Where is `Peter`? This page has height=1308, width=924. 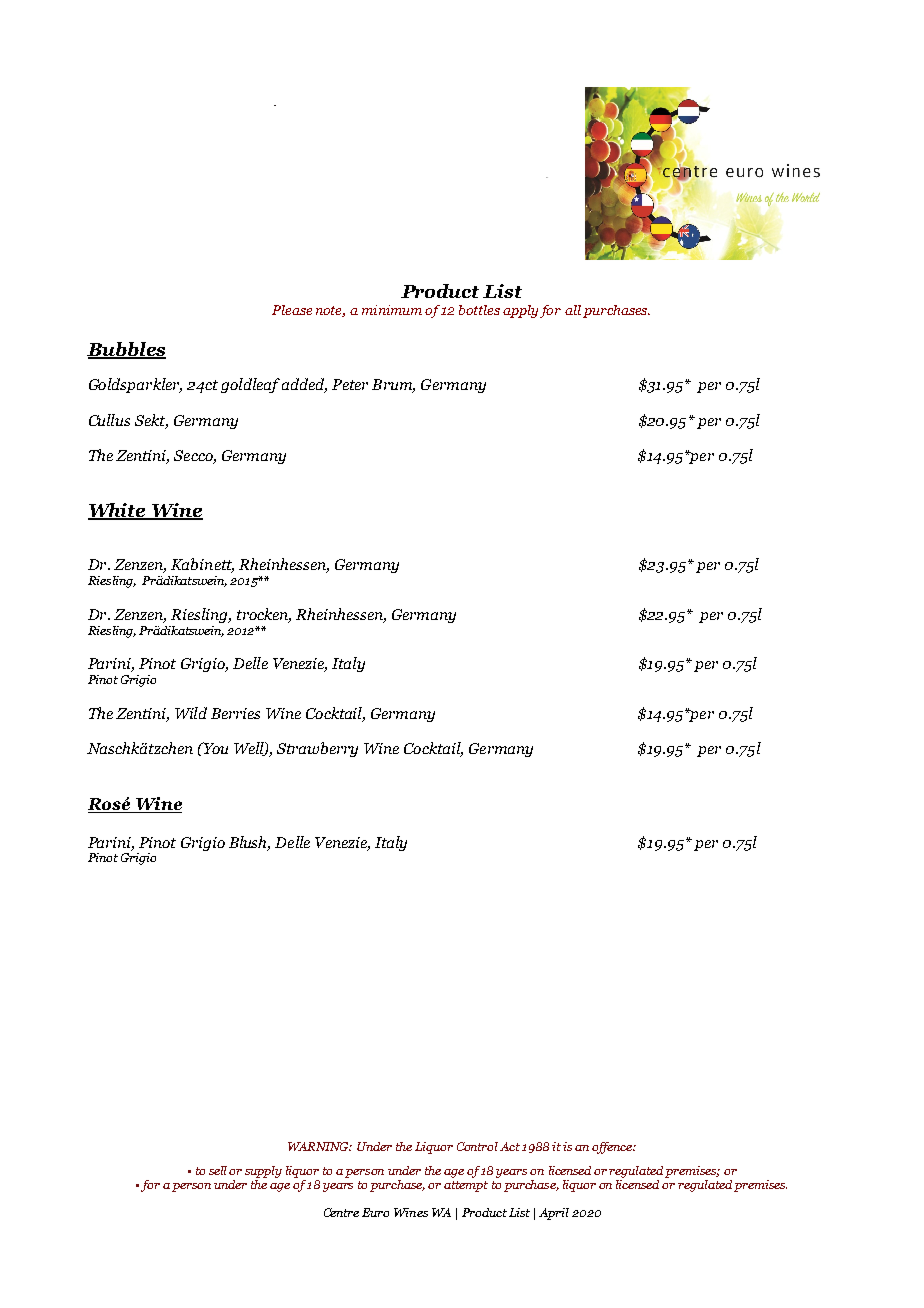
Peter is located at coordinates (350, 384).
